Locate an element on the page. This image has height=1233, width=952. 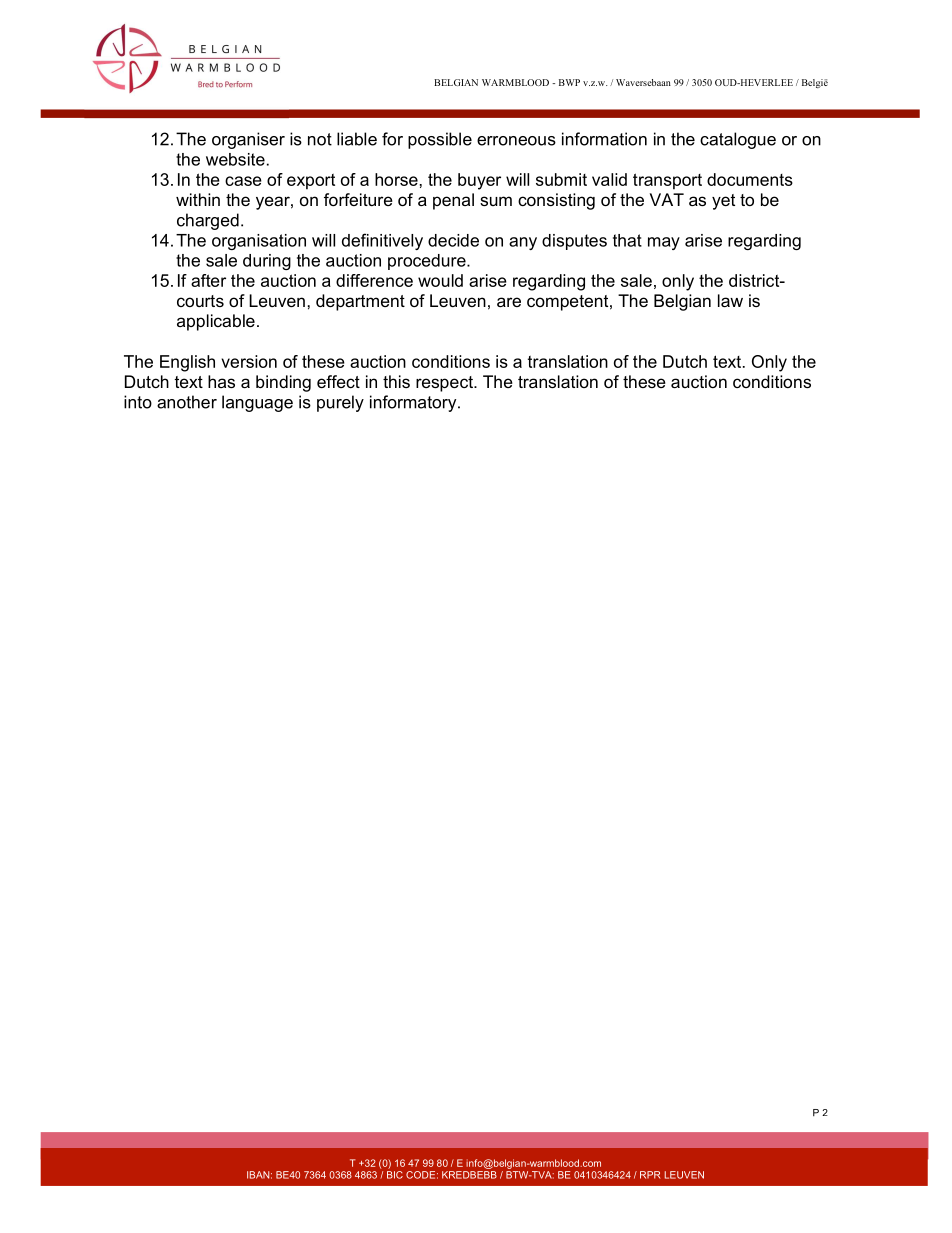
language is located at coordinates (257, 403).
